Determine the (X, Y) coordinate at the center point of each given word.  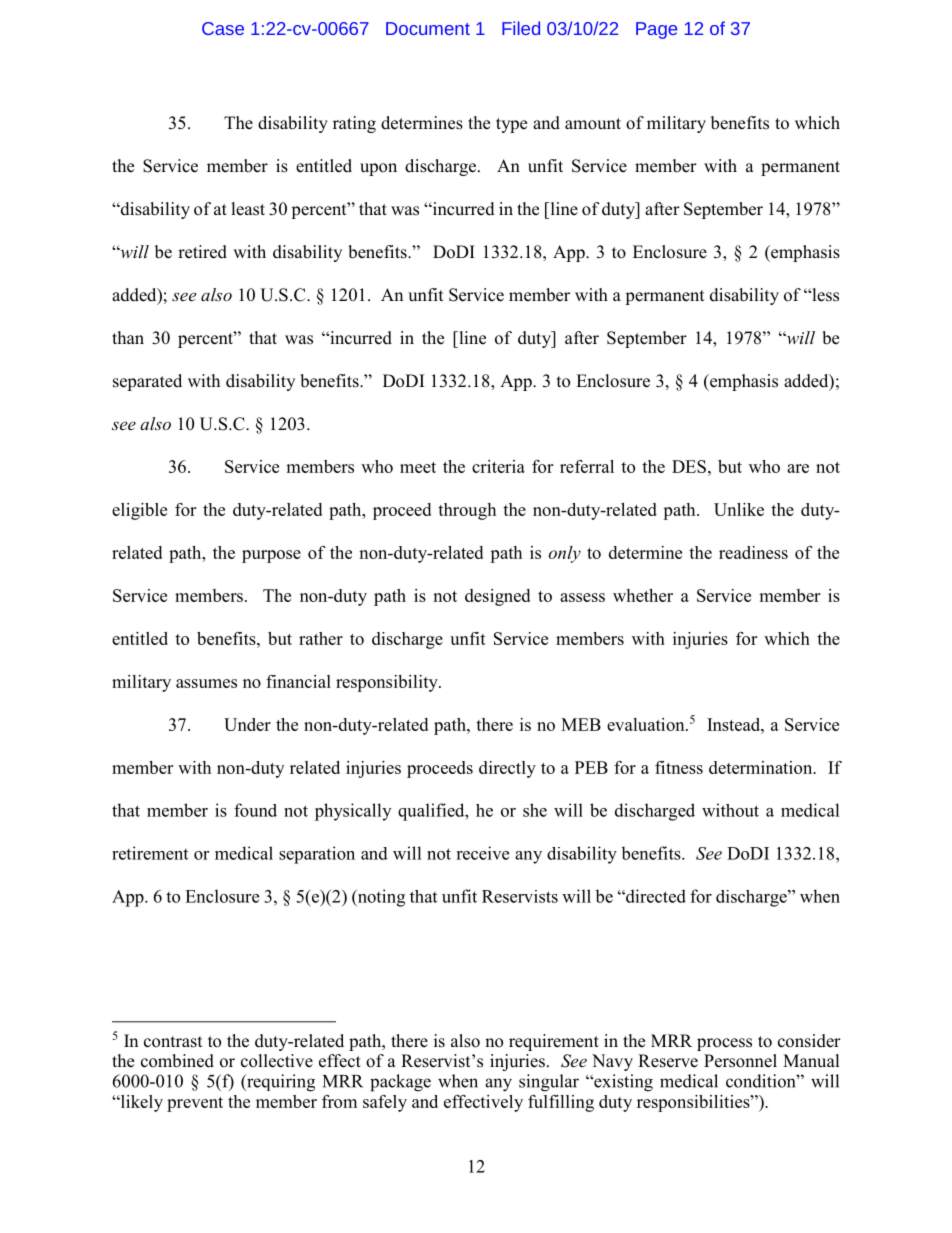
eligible (139, 511)
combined (177, 1061)
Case (223, 28)
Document (428, 28)
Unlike (739, 509)
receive (482, 853)
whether (643, 595)
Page (656, 30)
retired (202, 252)
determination (762, 767)
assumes (206, 683)
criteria (498, 466)
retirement (150, 853)
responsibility (388, 683)
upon (378, 169)
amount (593, 124)
